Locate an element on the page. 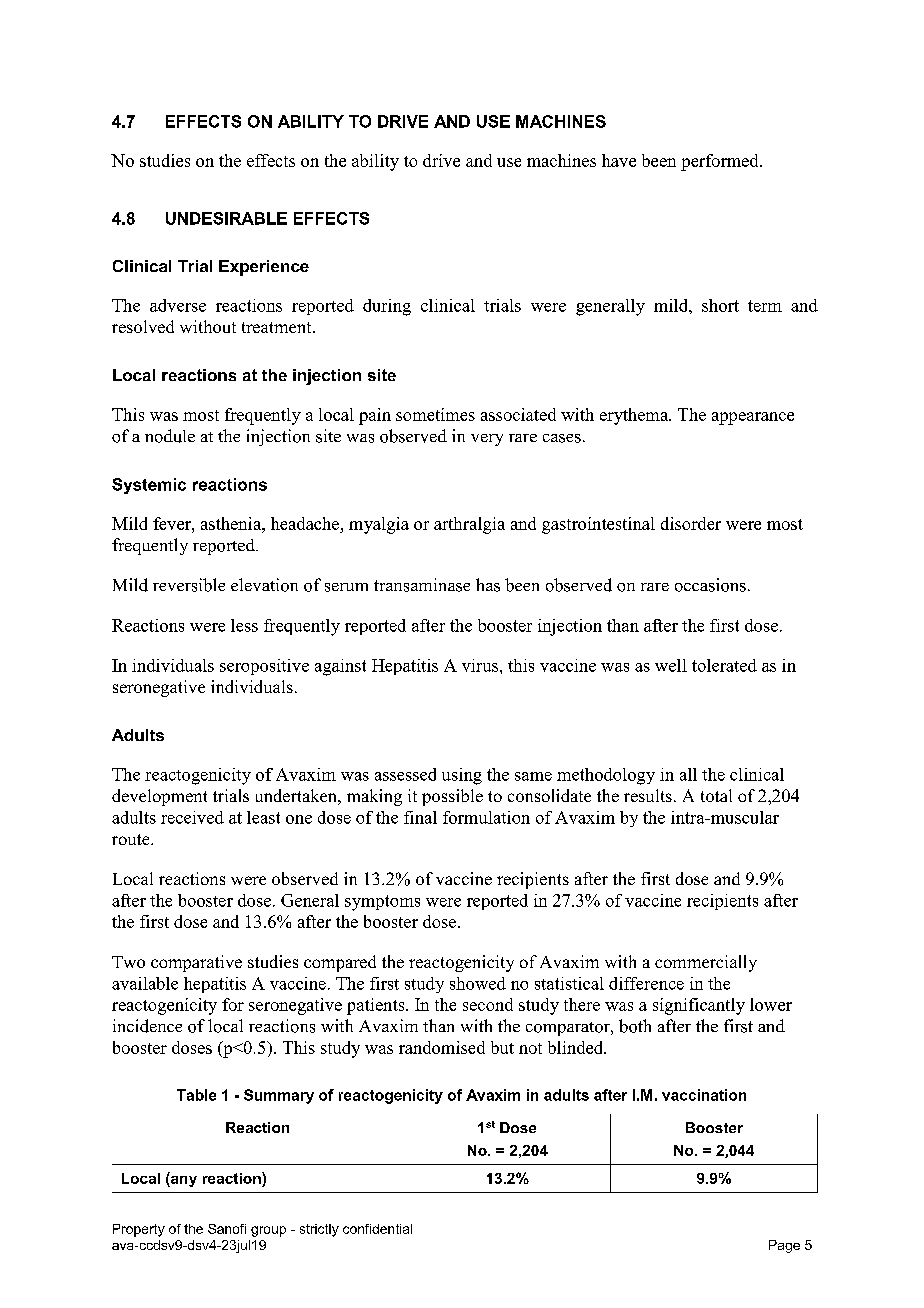 The width and height of the document is (924, 1308). Sanofi is located at coordinates (227, 1229).
